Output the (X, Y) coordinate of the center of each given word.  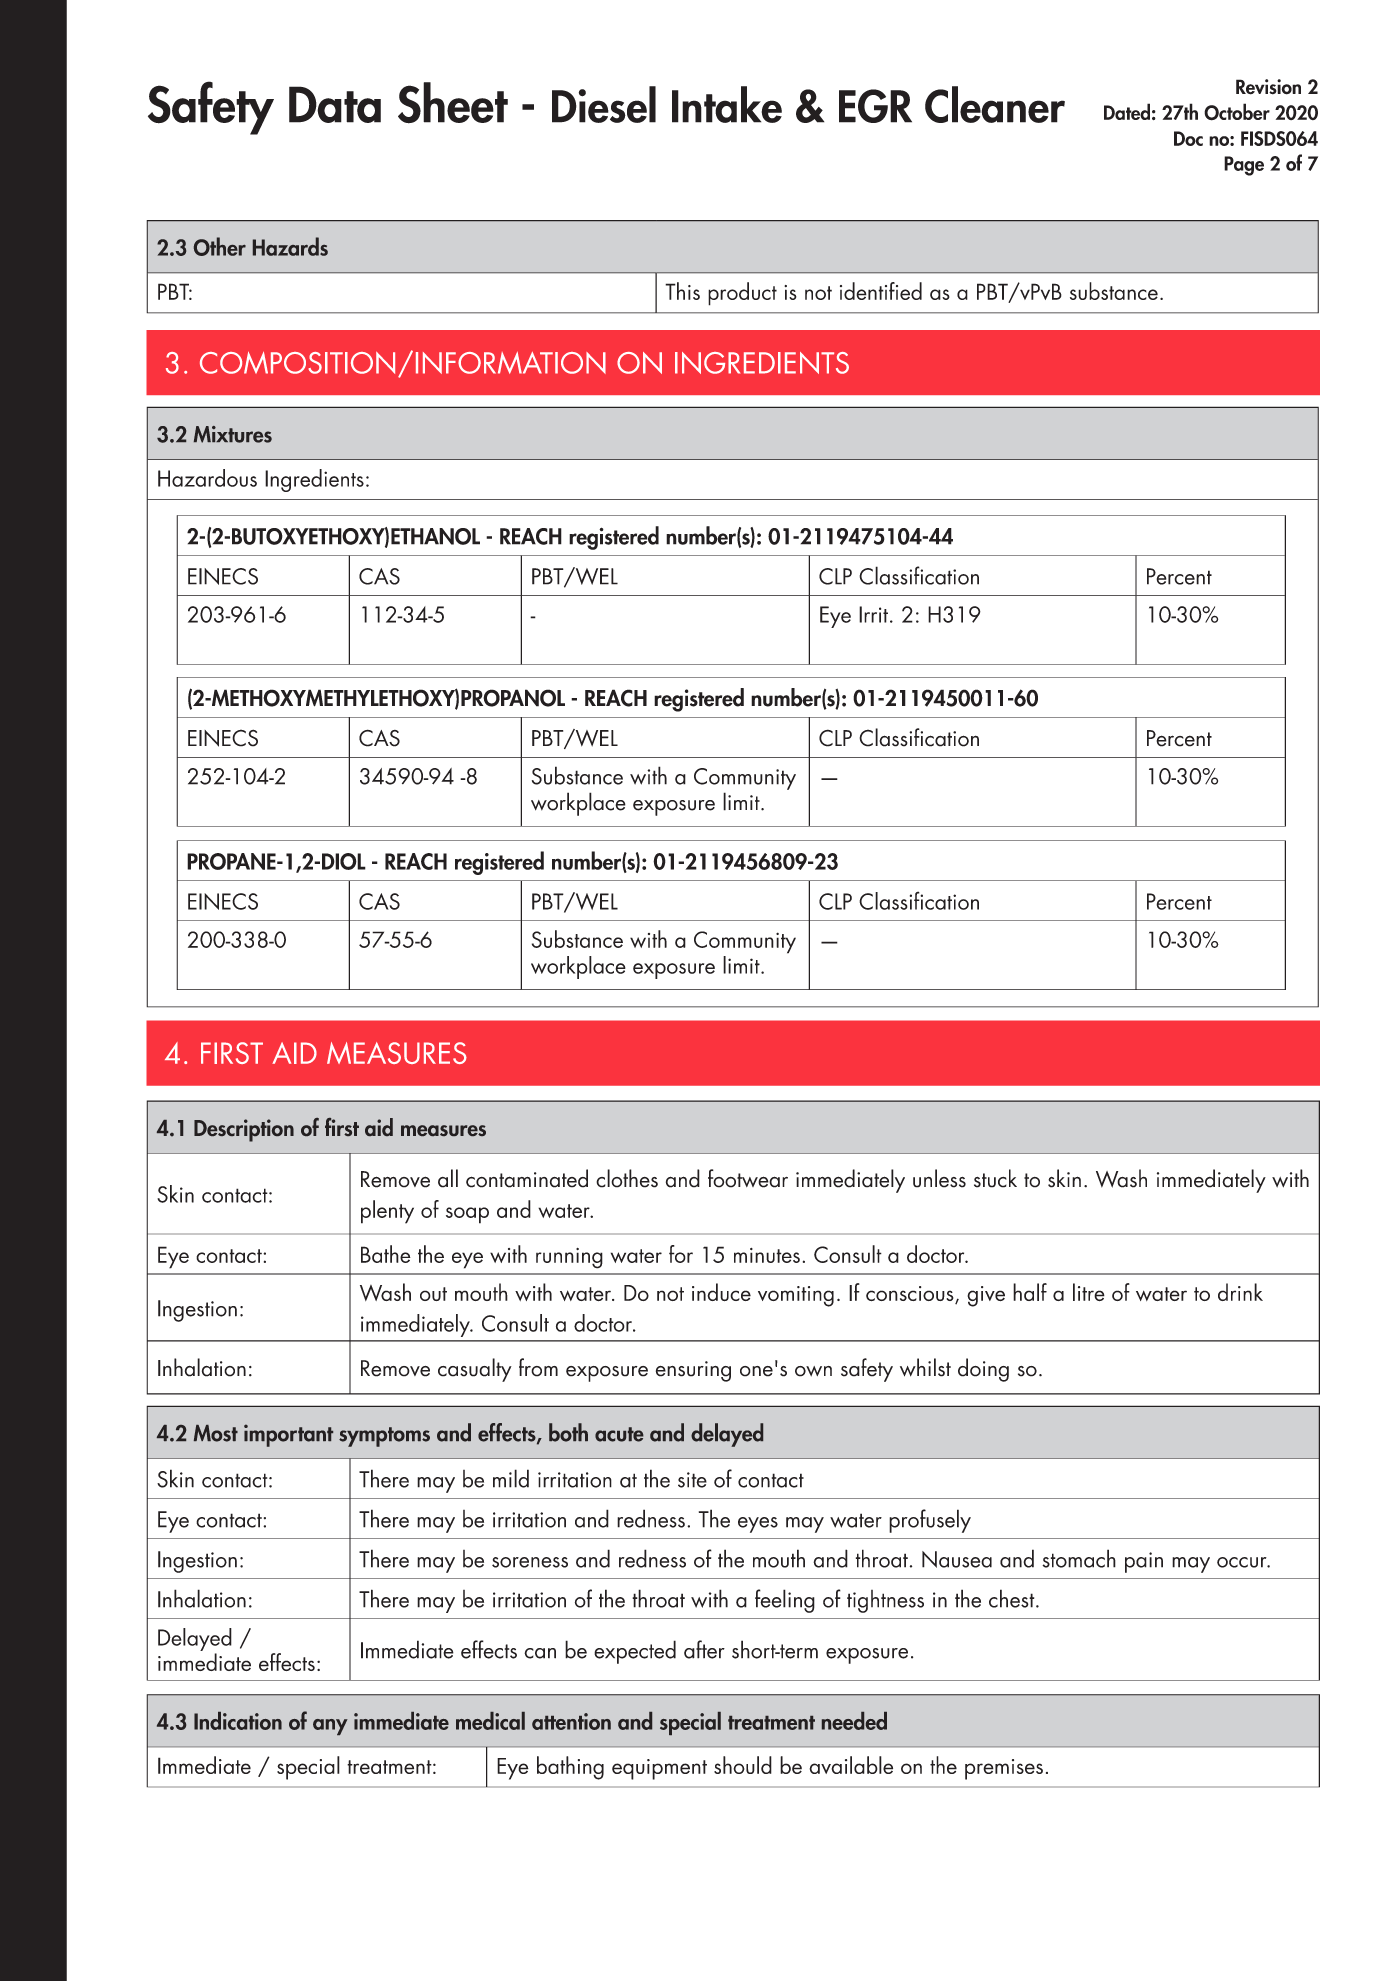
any (330, 1727)
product (742, 294)
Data (335, 104)
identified (881, 291)
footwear (748, 1178)
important (288, 1435)
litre (1089, 1292)
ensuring (693, 1371)
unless (939, 1178)
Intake (727, 104)
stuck (995, 1178)
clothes (627, 1178)
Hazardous (207, 478)
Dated (1127, 111)
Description (244, 1130)
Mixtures (233, 434)
